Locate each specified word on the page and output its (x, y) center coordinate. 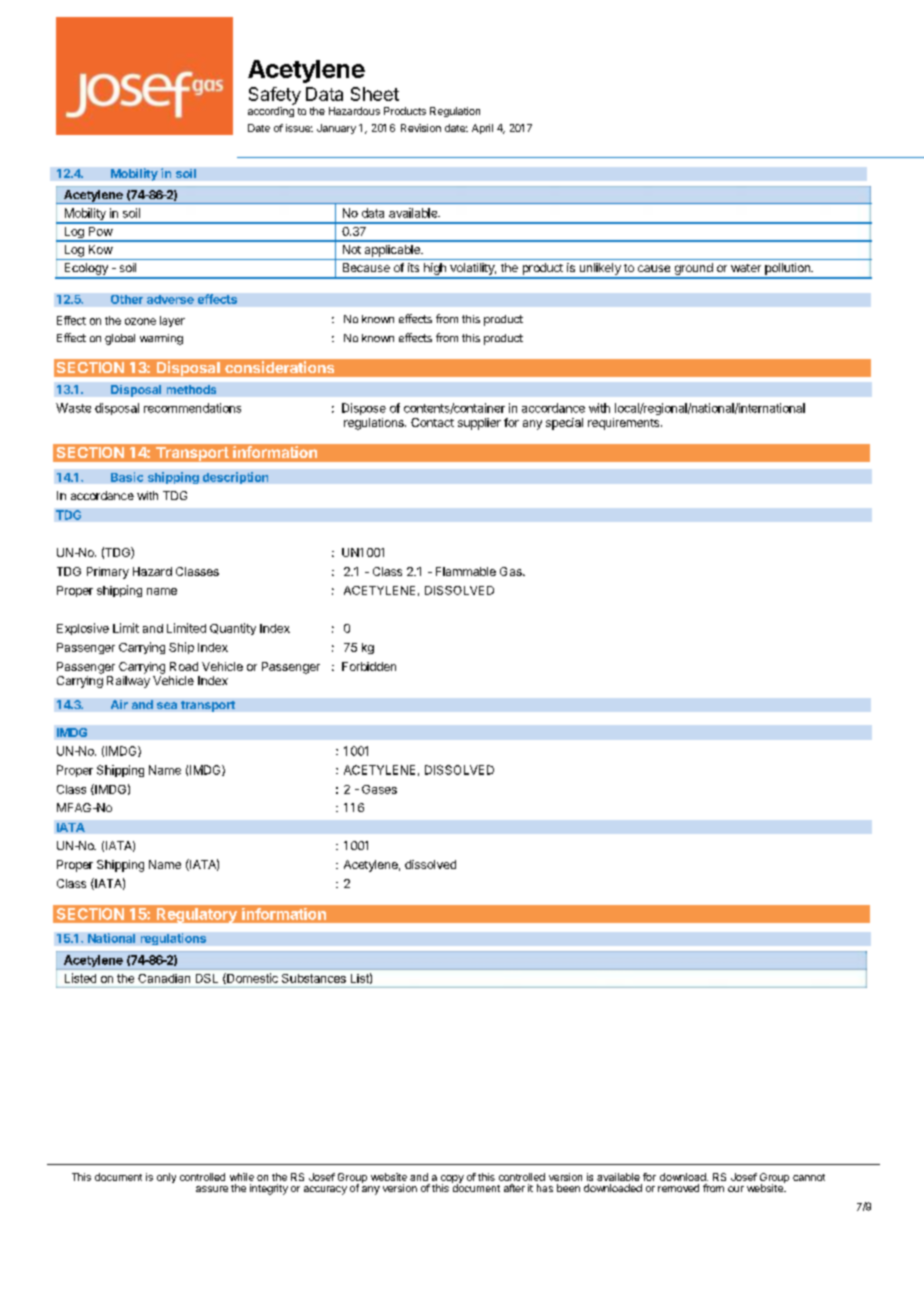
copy (452, 1180)
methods (191, 389)
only (166, 1178)
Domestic (251, 978)
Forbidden (369, 666)
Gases (379, 789)
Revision (421, 128)
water (746, 268)
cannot (809, 1177)
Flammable (466, 571)
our (736, 1189)
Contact (432, 422)
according (271, 112)
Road (184, 666)
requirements (625, 424)
